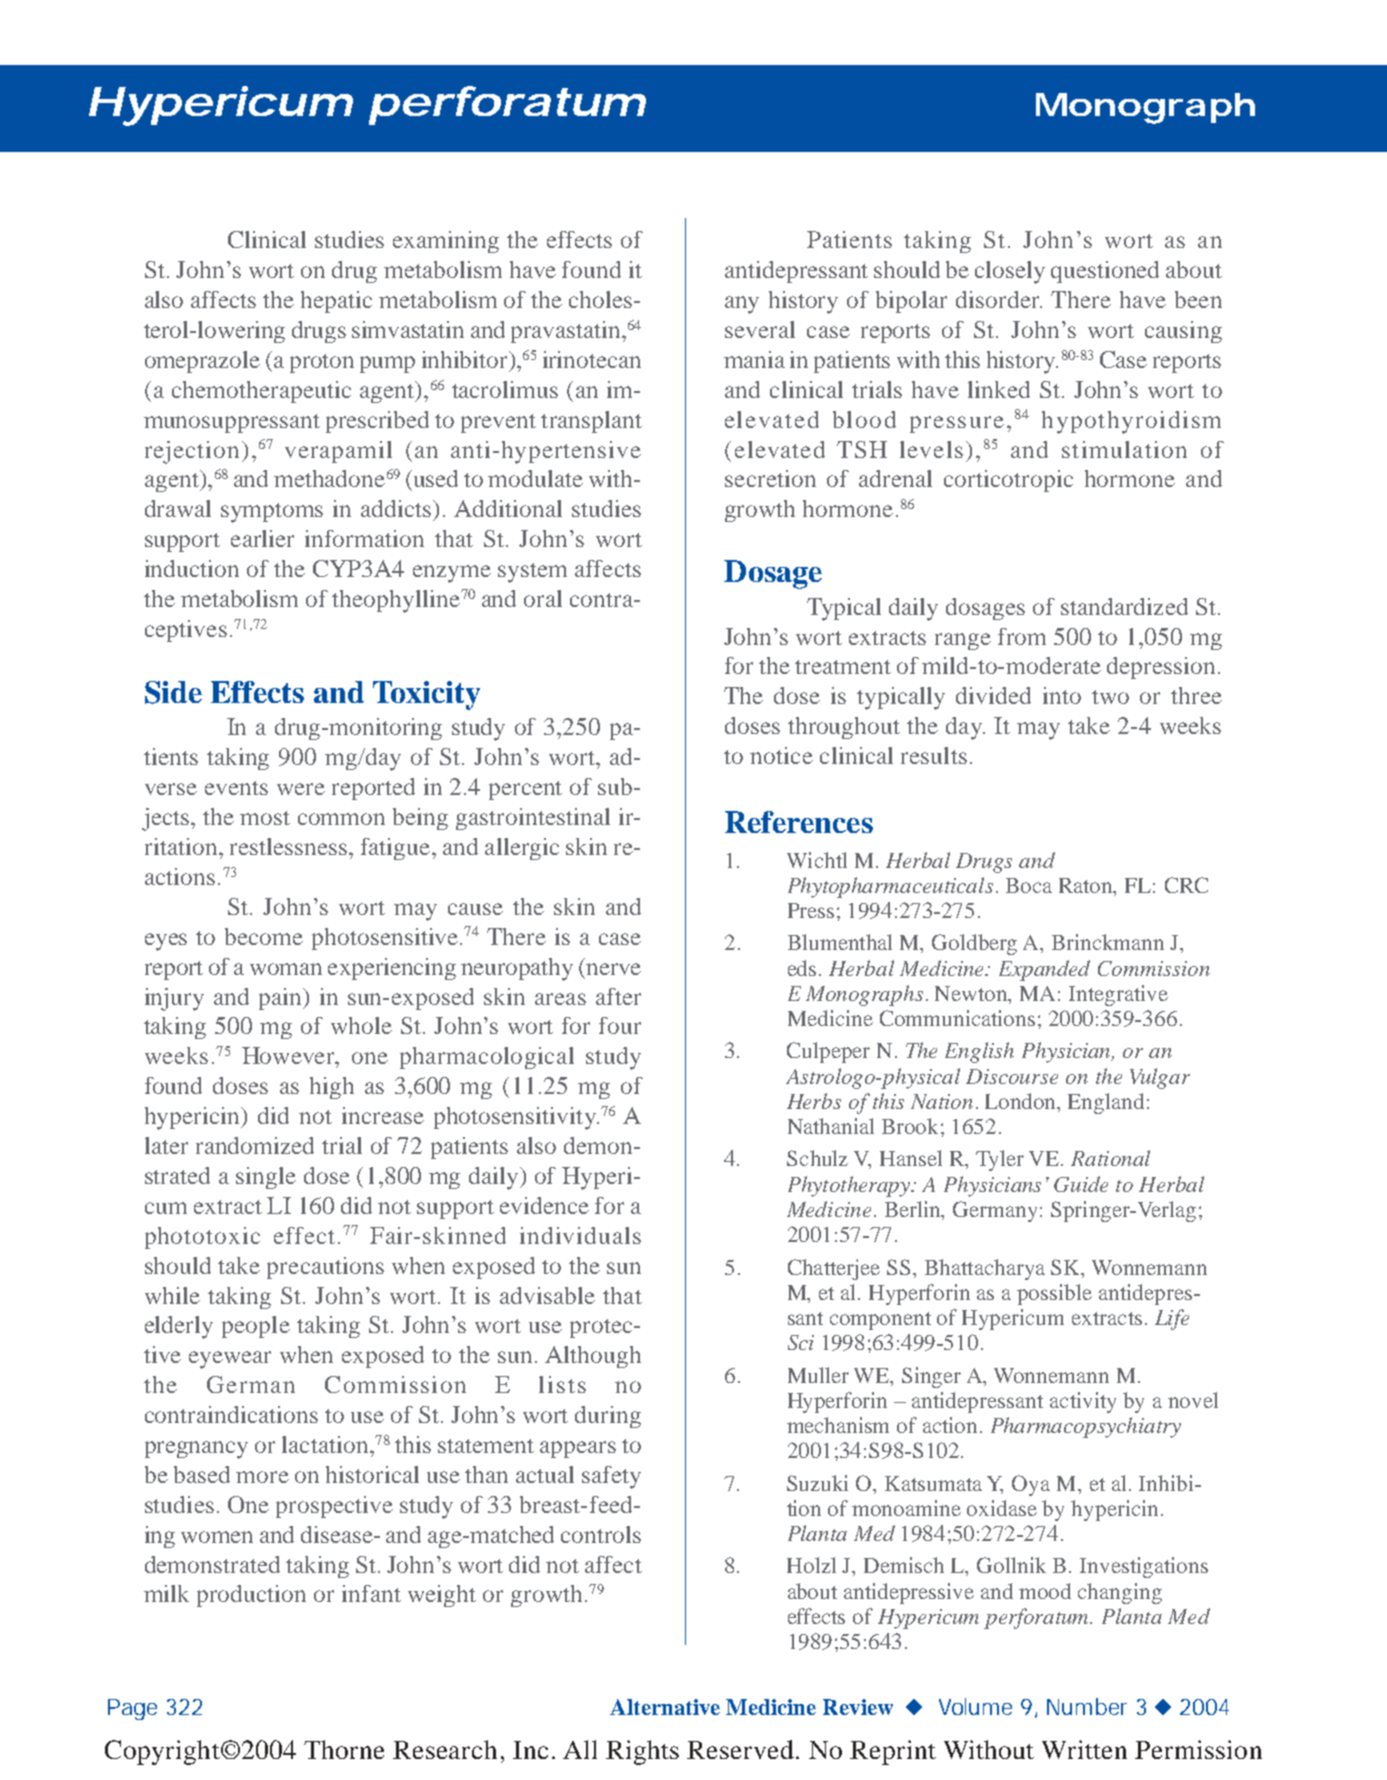  I want to click on Thorne, so click(344, 1749).
